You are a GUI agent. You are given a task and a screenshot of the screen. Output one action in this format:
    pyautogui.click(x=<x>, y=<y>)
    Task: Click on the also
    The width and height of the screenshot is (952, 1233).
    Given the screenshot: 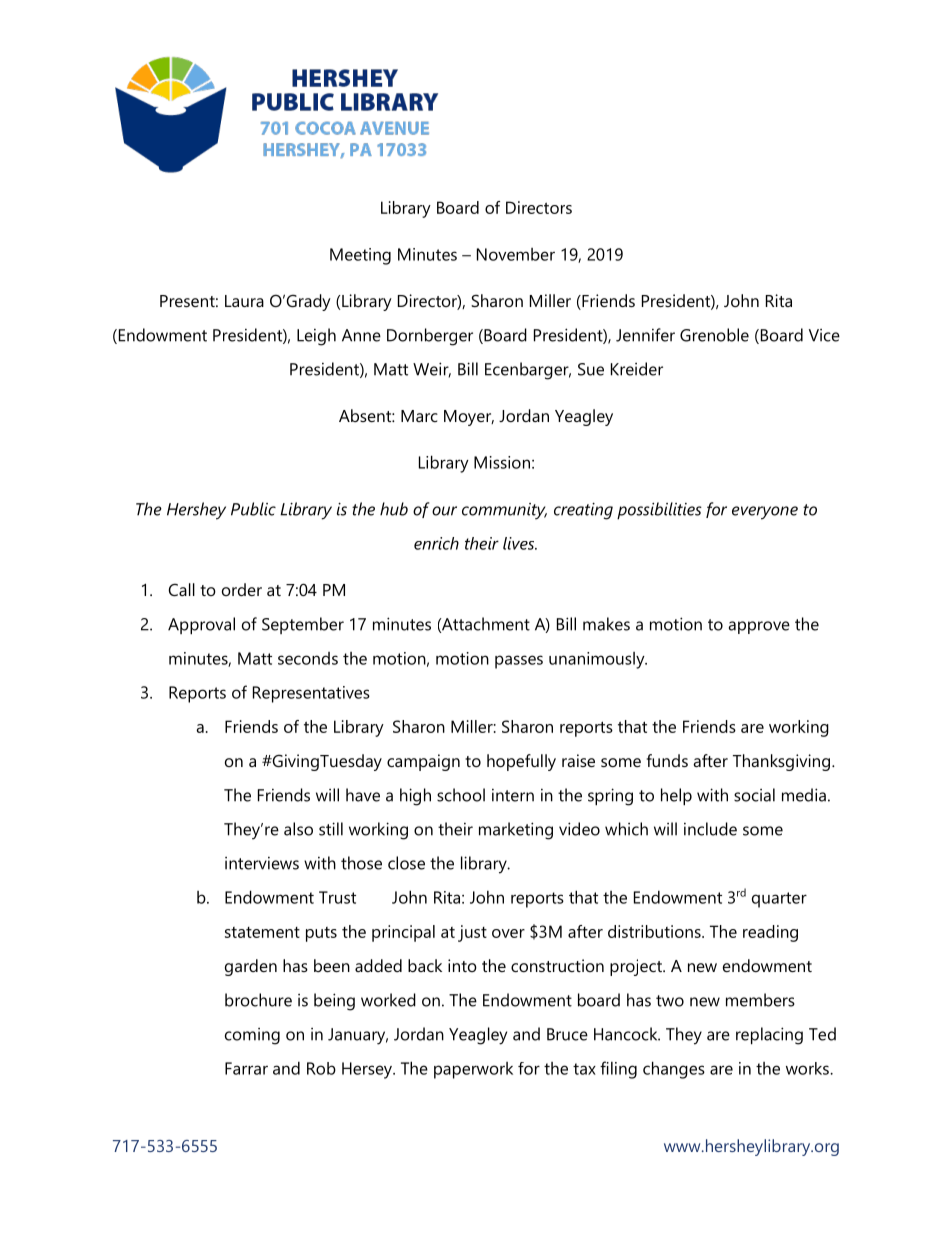 What is the action you would take?
    pyautogui.click(x=298, y=829)
